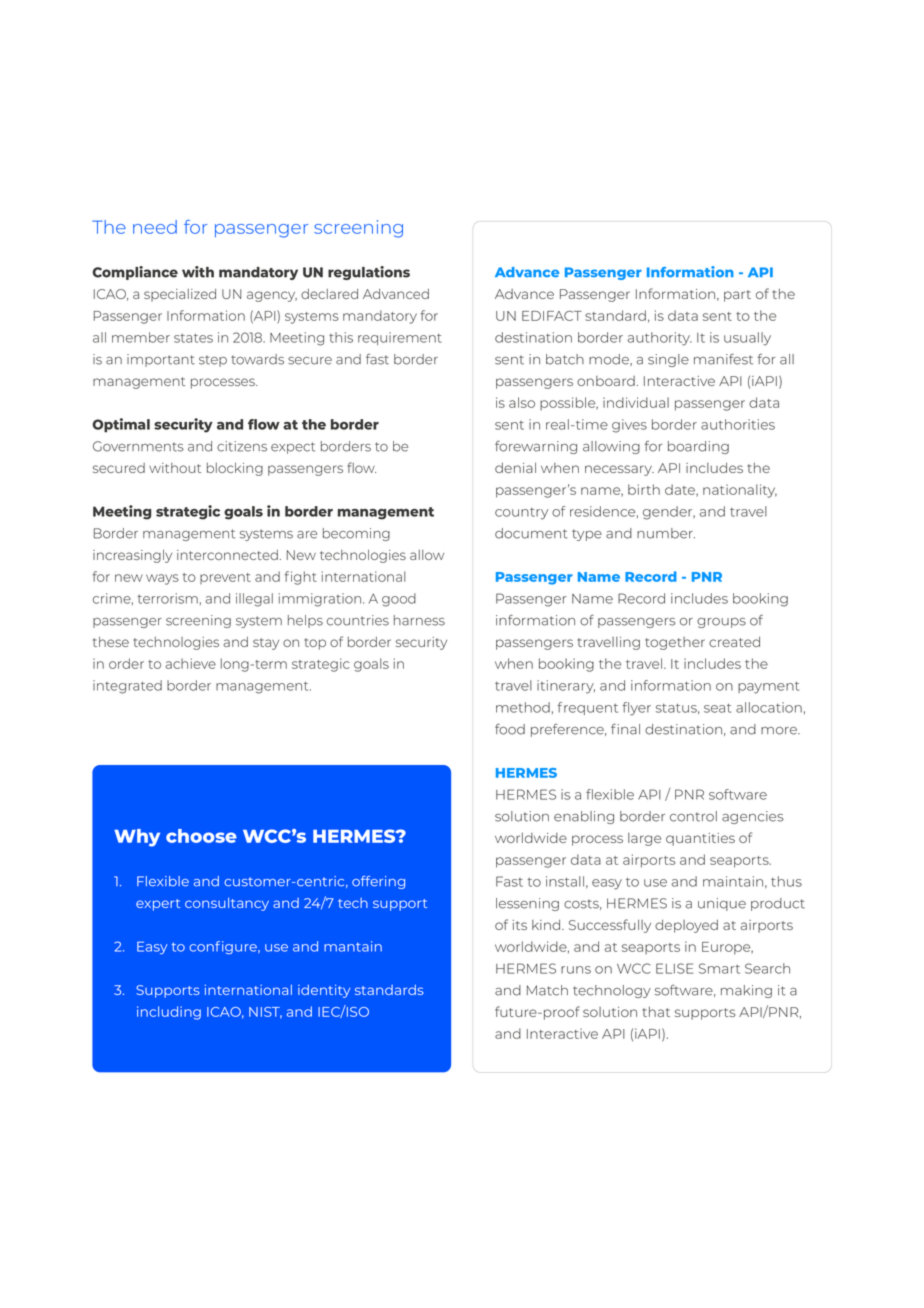  What do you see at coordinates (169, 1013) in the screenshot?
I see `including` at bounding box center [169, 1013].
